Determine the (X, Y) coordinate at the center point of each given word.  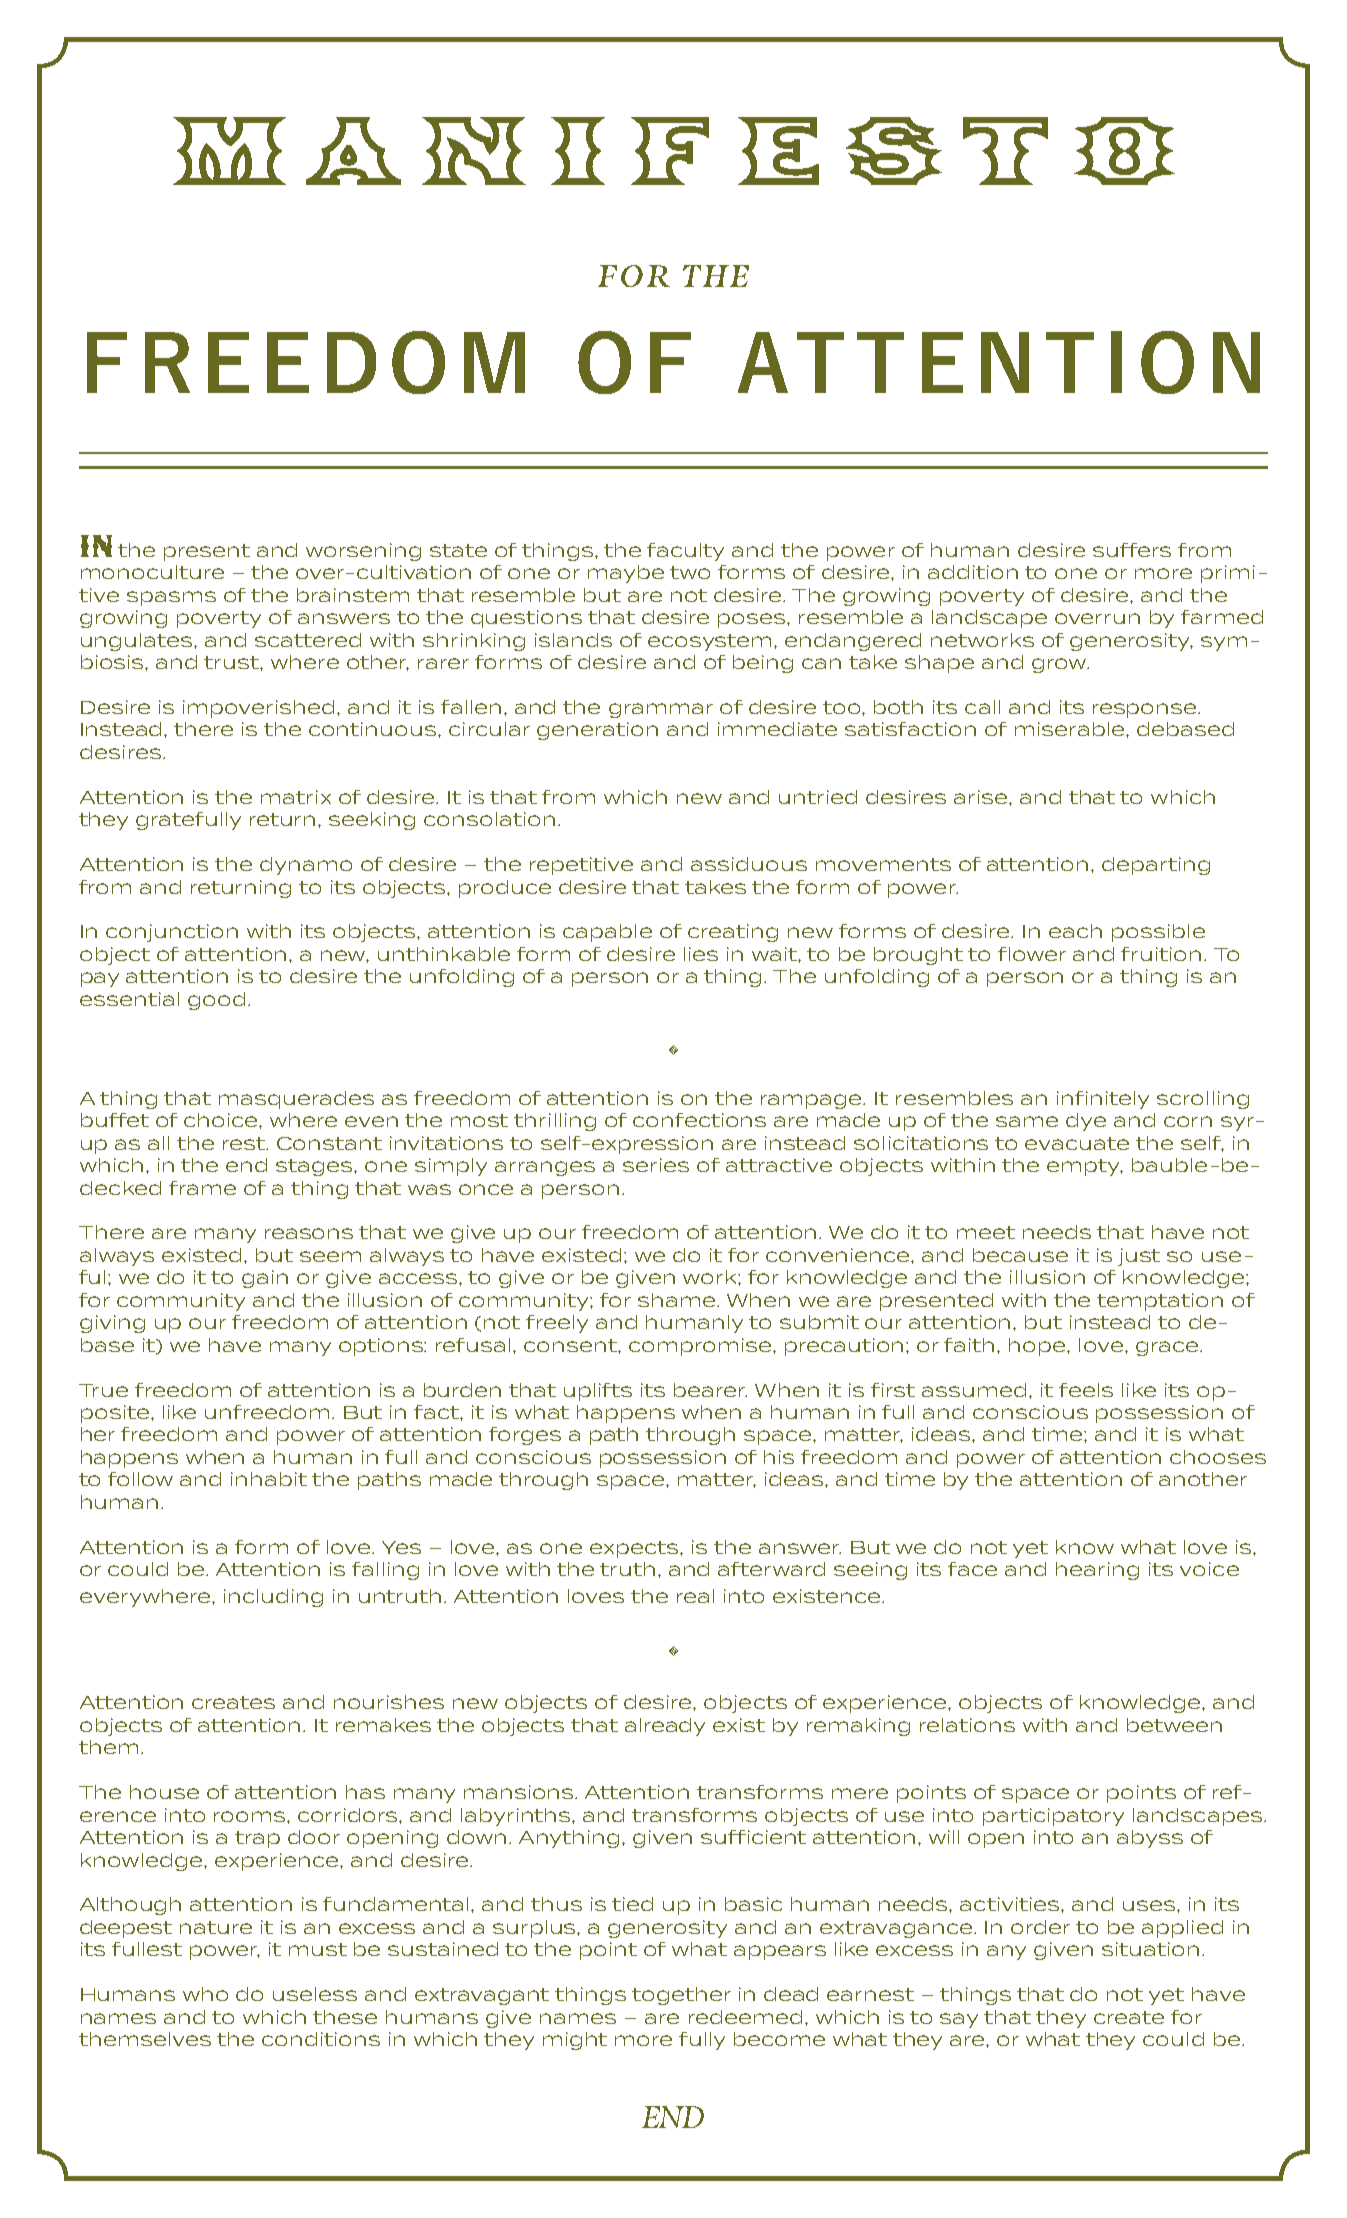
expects (635, 1549)
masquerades (296, 1100)
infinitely (1103, 1100)
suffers (1132, 550)
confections (699, 1120)
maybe (626, 574)
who (205, 1994)
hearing (1097, 1571)
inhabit (269, 1479)
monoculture (152, 572)
